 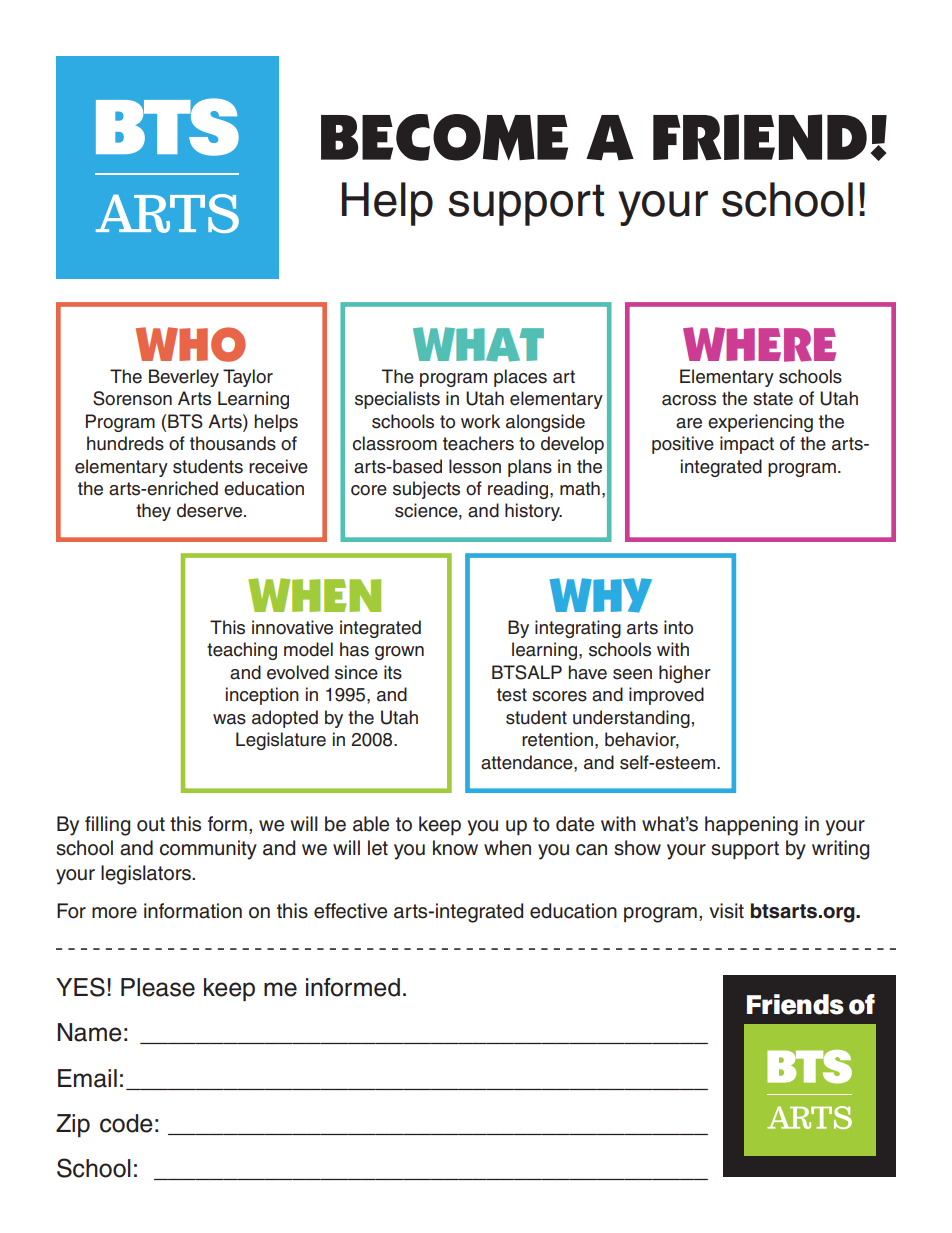 I want to click on BECOME, so click(x=444, y=137).
